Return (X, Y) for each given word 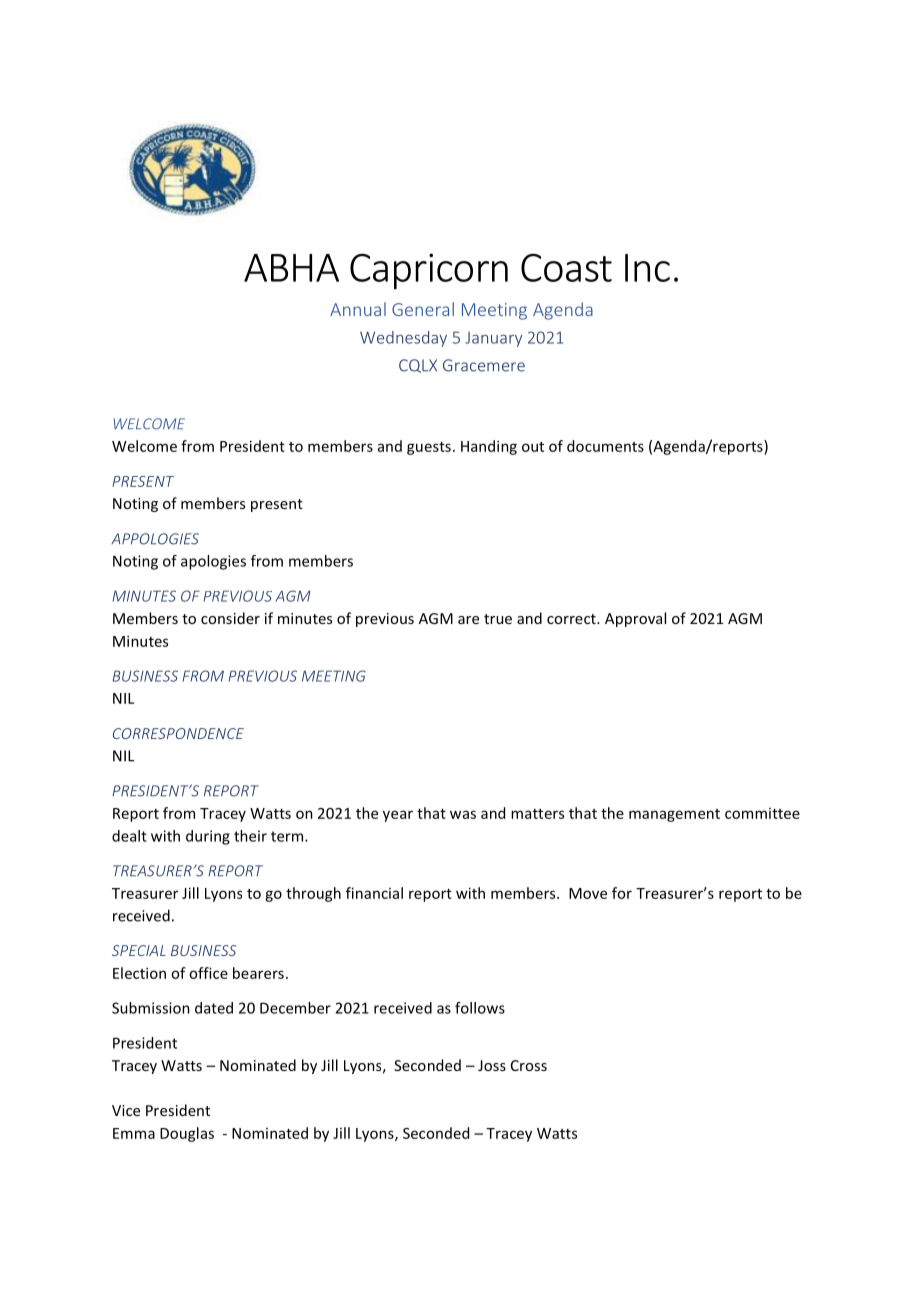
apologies (213, 562)
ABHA (291, 268)
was (463, 814)
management (674, 815)
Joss (492, 1065)
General (423, 309)
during (208, 837)
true (498, 619)
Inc (647, 268)
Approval (635, 619)
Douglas (187, 1134)
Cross (529, 1065)
